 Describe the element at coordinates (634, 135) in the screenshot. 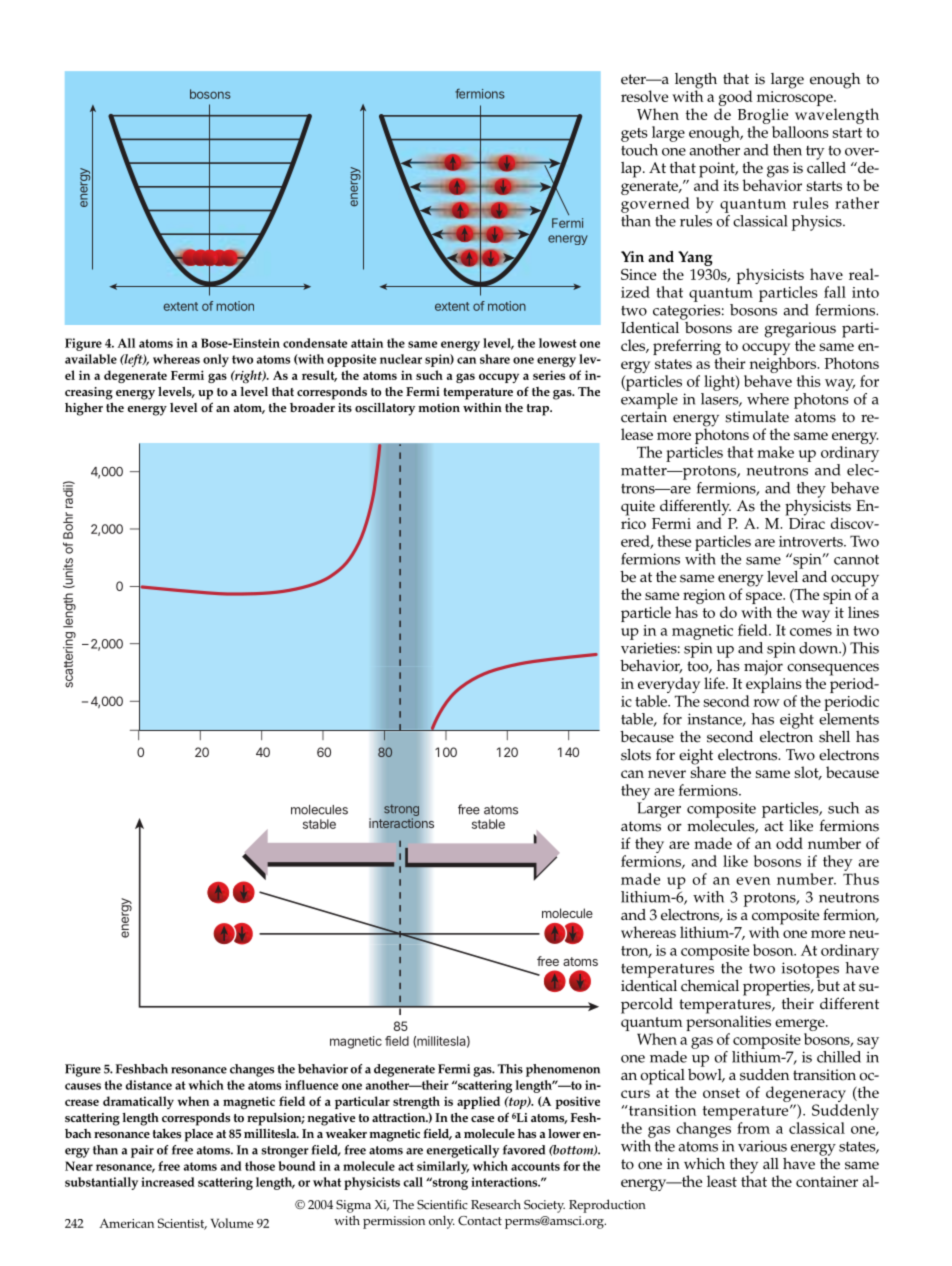

I see `gets` at that location.
